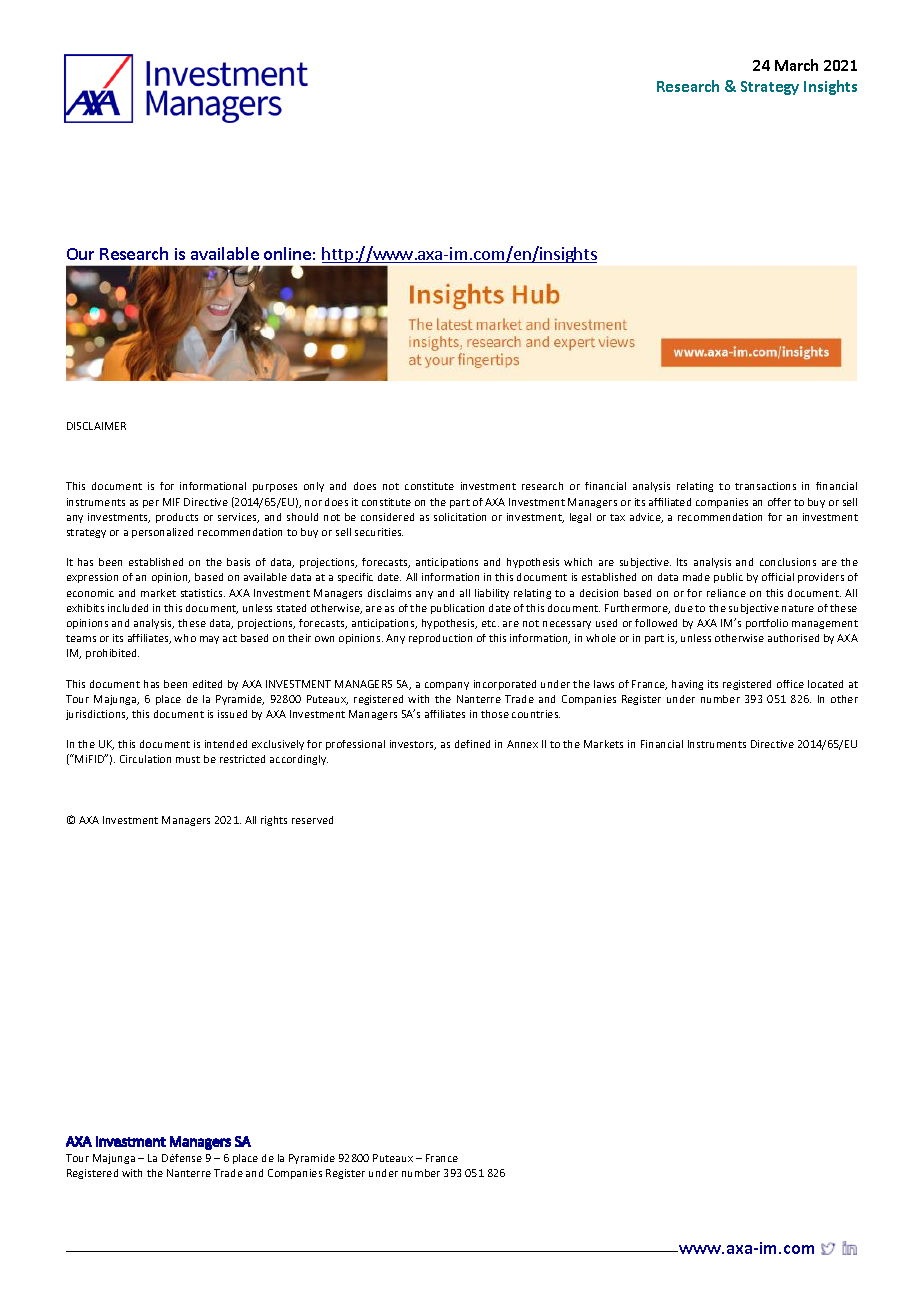  Describe the element at coordinates (314, 487) in the screenshot. I see `only` at that location.
